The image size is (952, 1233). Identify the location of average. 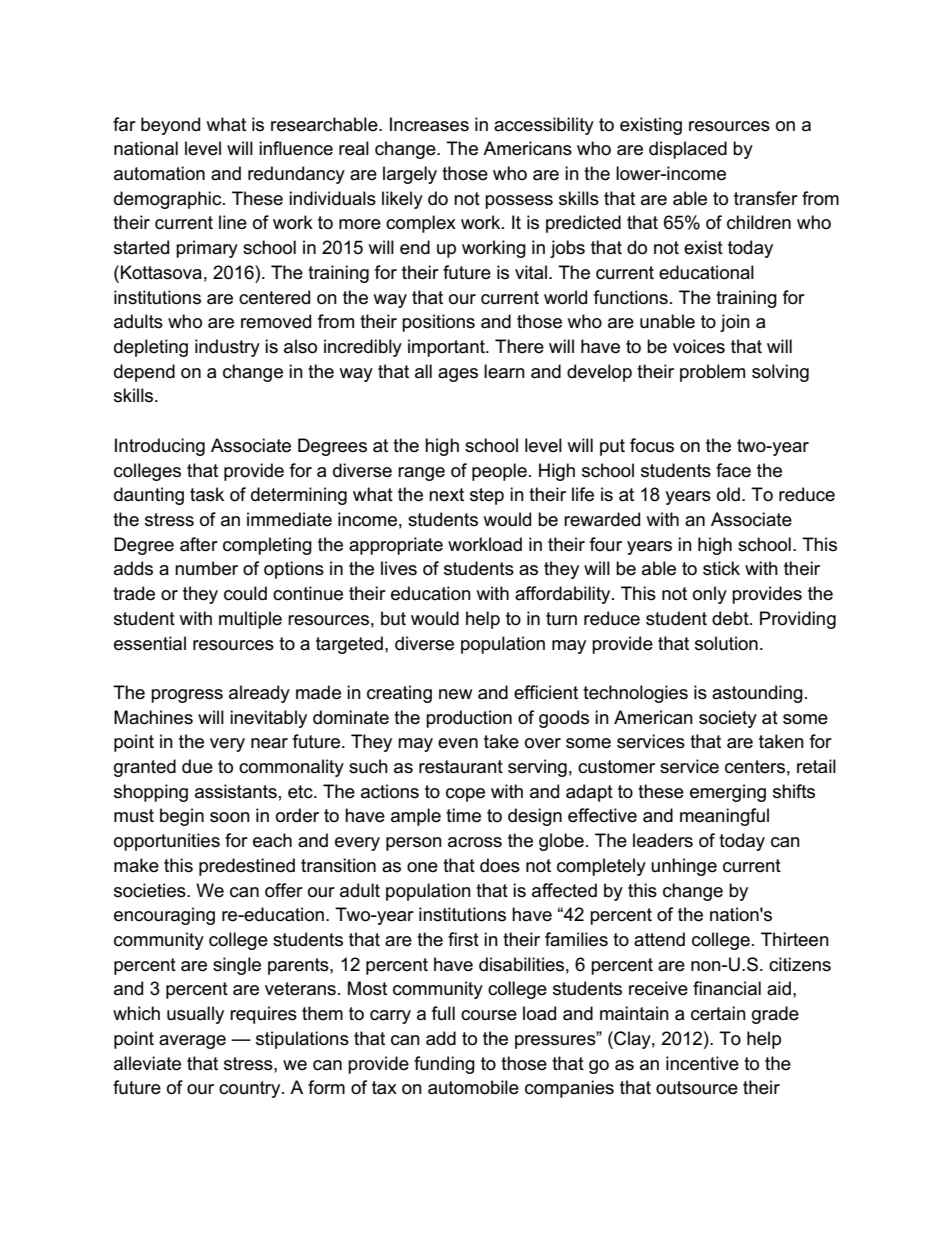
(192, 1042).
